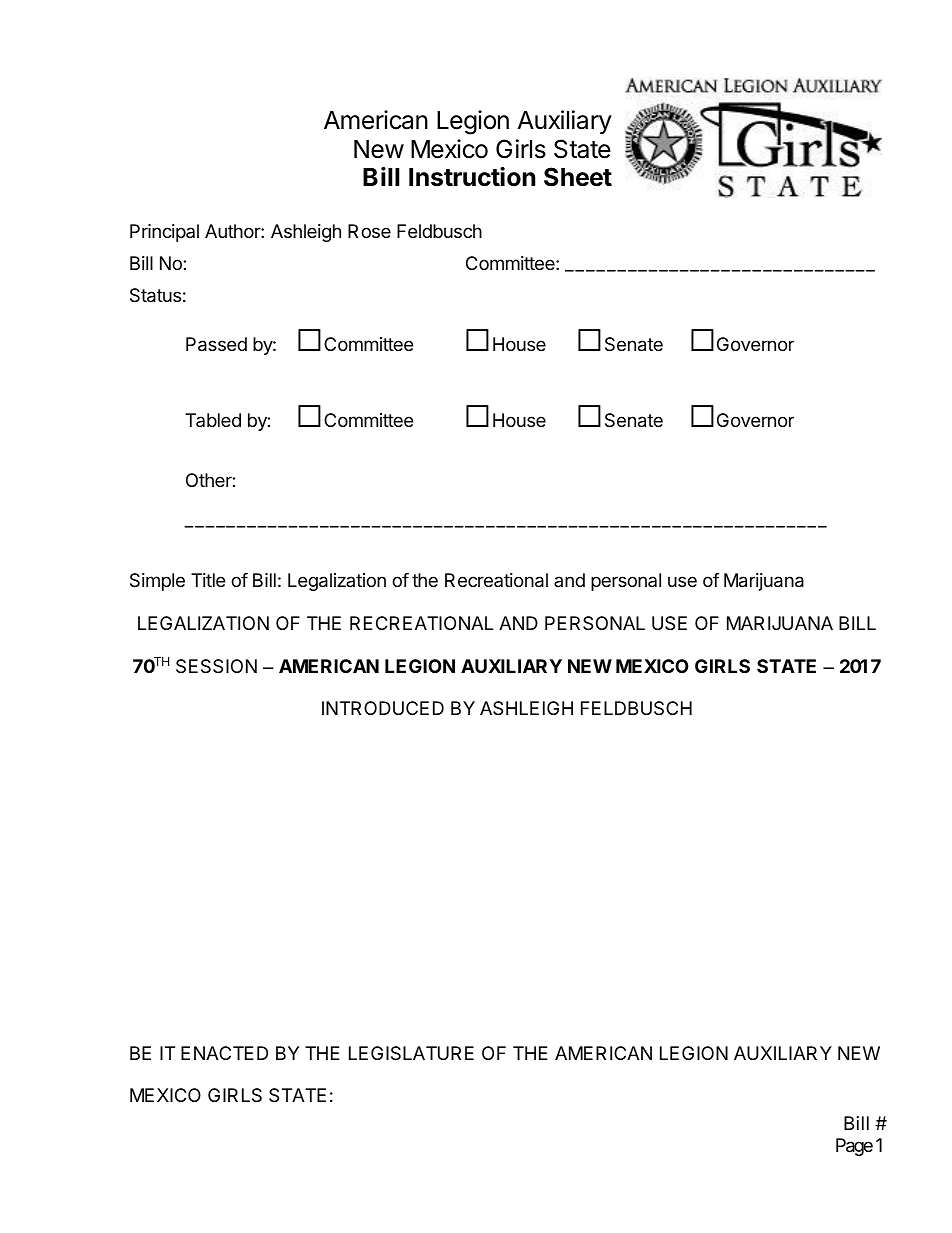 This page has width=952, height=1233. What do you see at coordinates (155, 295) in the page?
I see `Status` at bounding box center [155, 295].
